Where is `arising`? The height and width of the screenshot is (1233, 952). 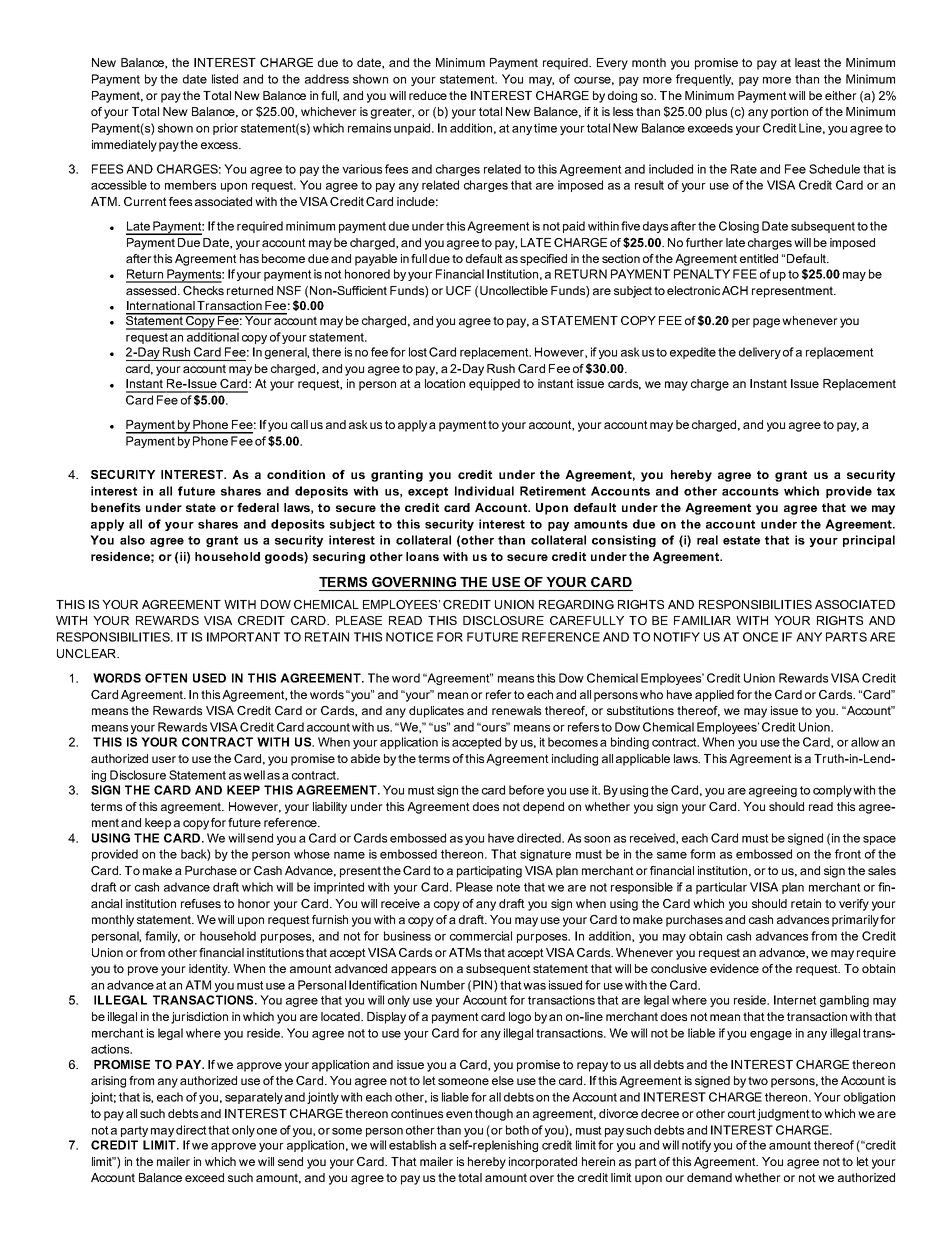
arising is located at coordinates (108, 1082).
